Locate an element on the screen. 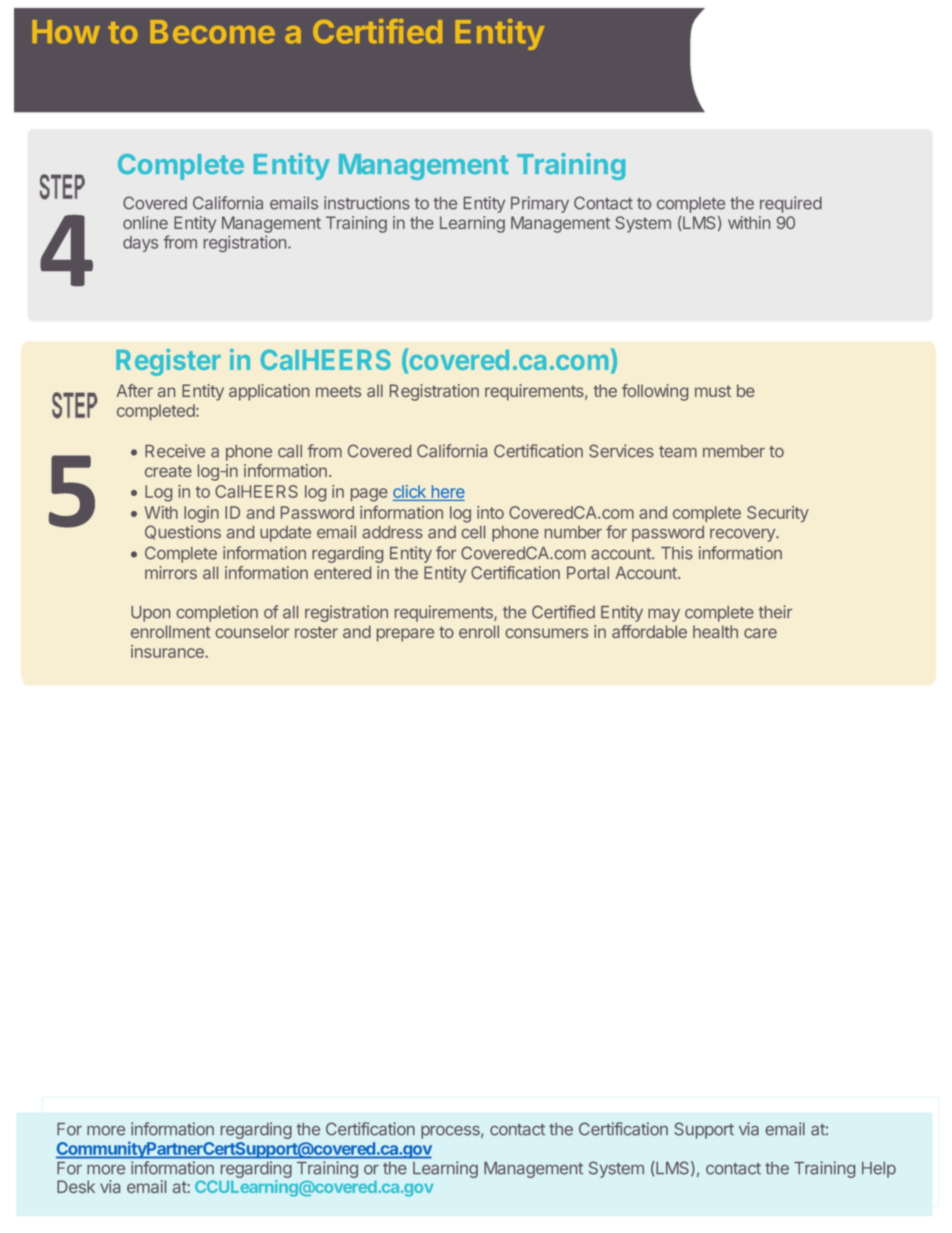 The height and width of the screenshot is (1233, 952). Become is located at coordinates (212, 32).
